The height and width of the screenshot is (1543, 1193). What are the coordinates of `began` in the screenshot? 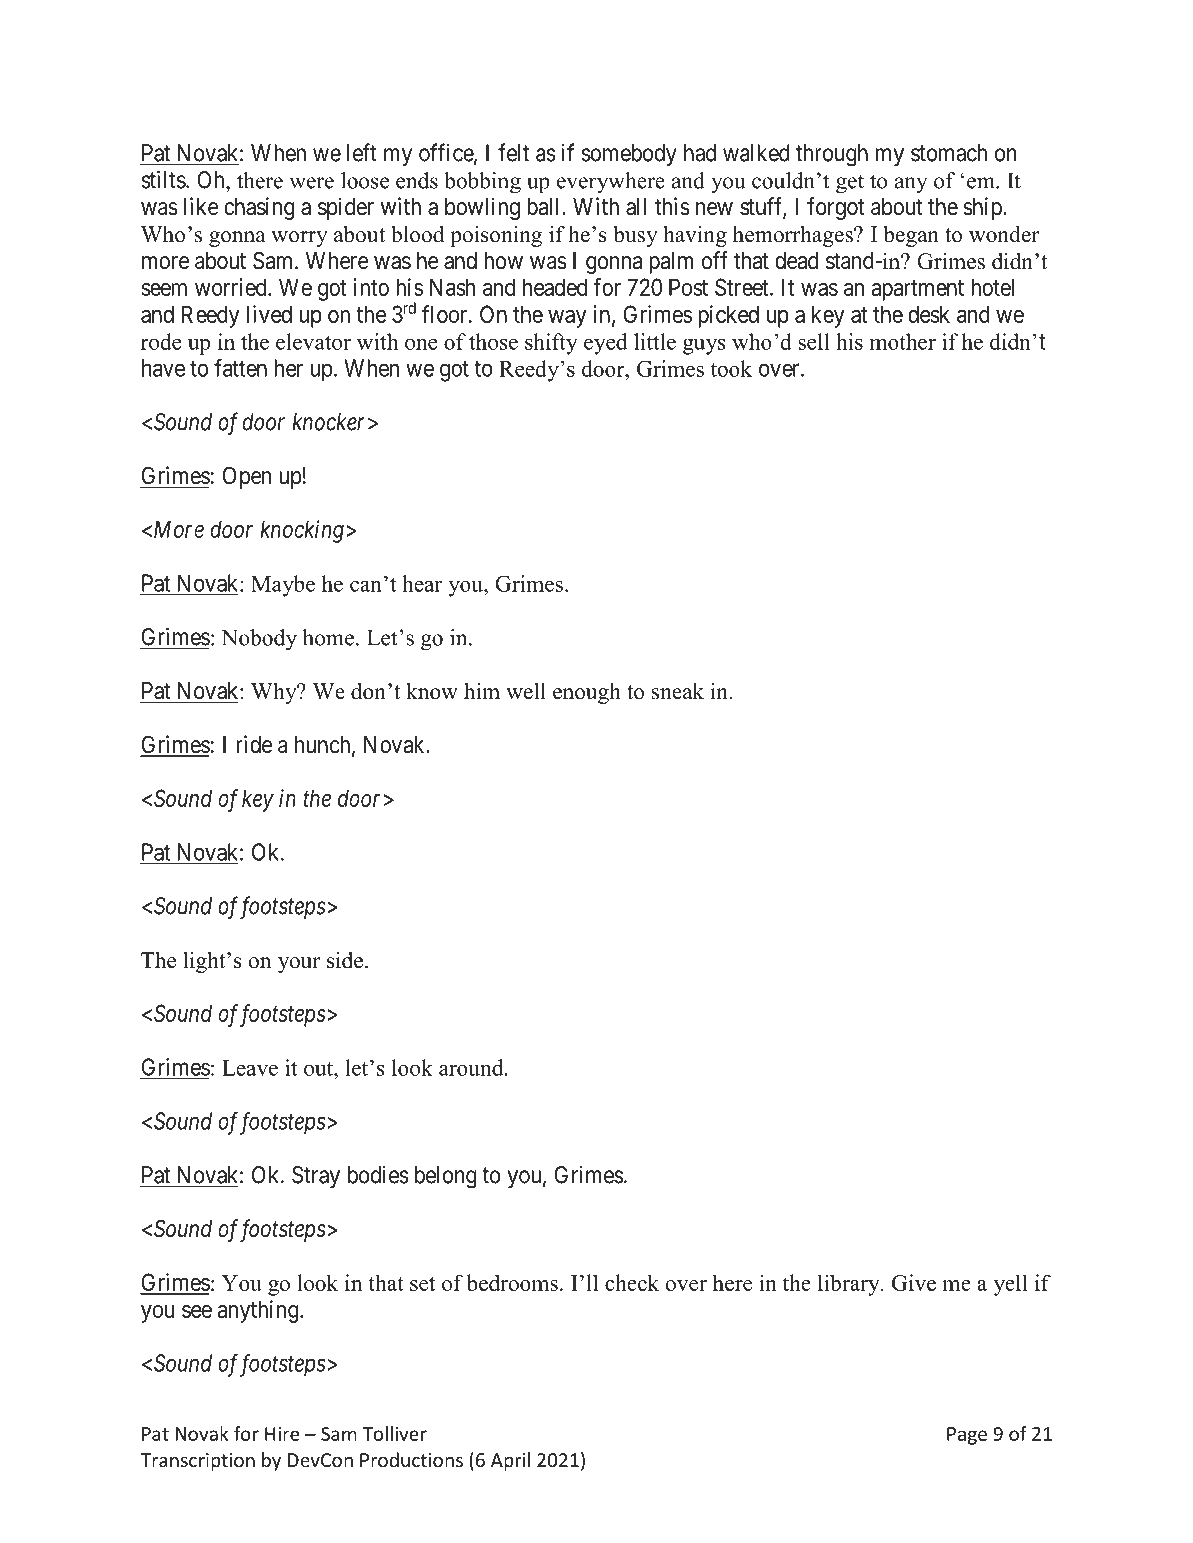 It's located at (911, 236).
